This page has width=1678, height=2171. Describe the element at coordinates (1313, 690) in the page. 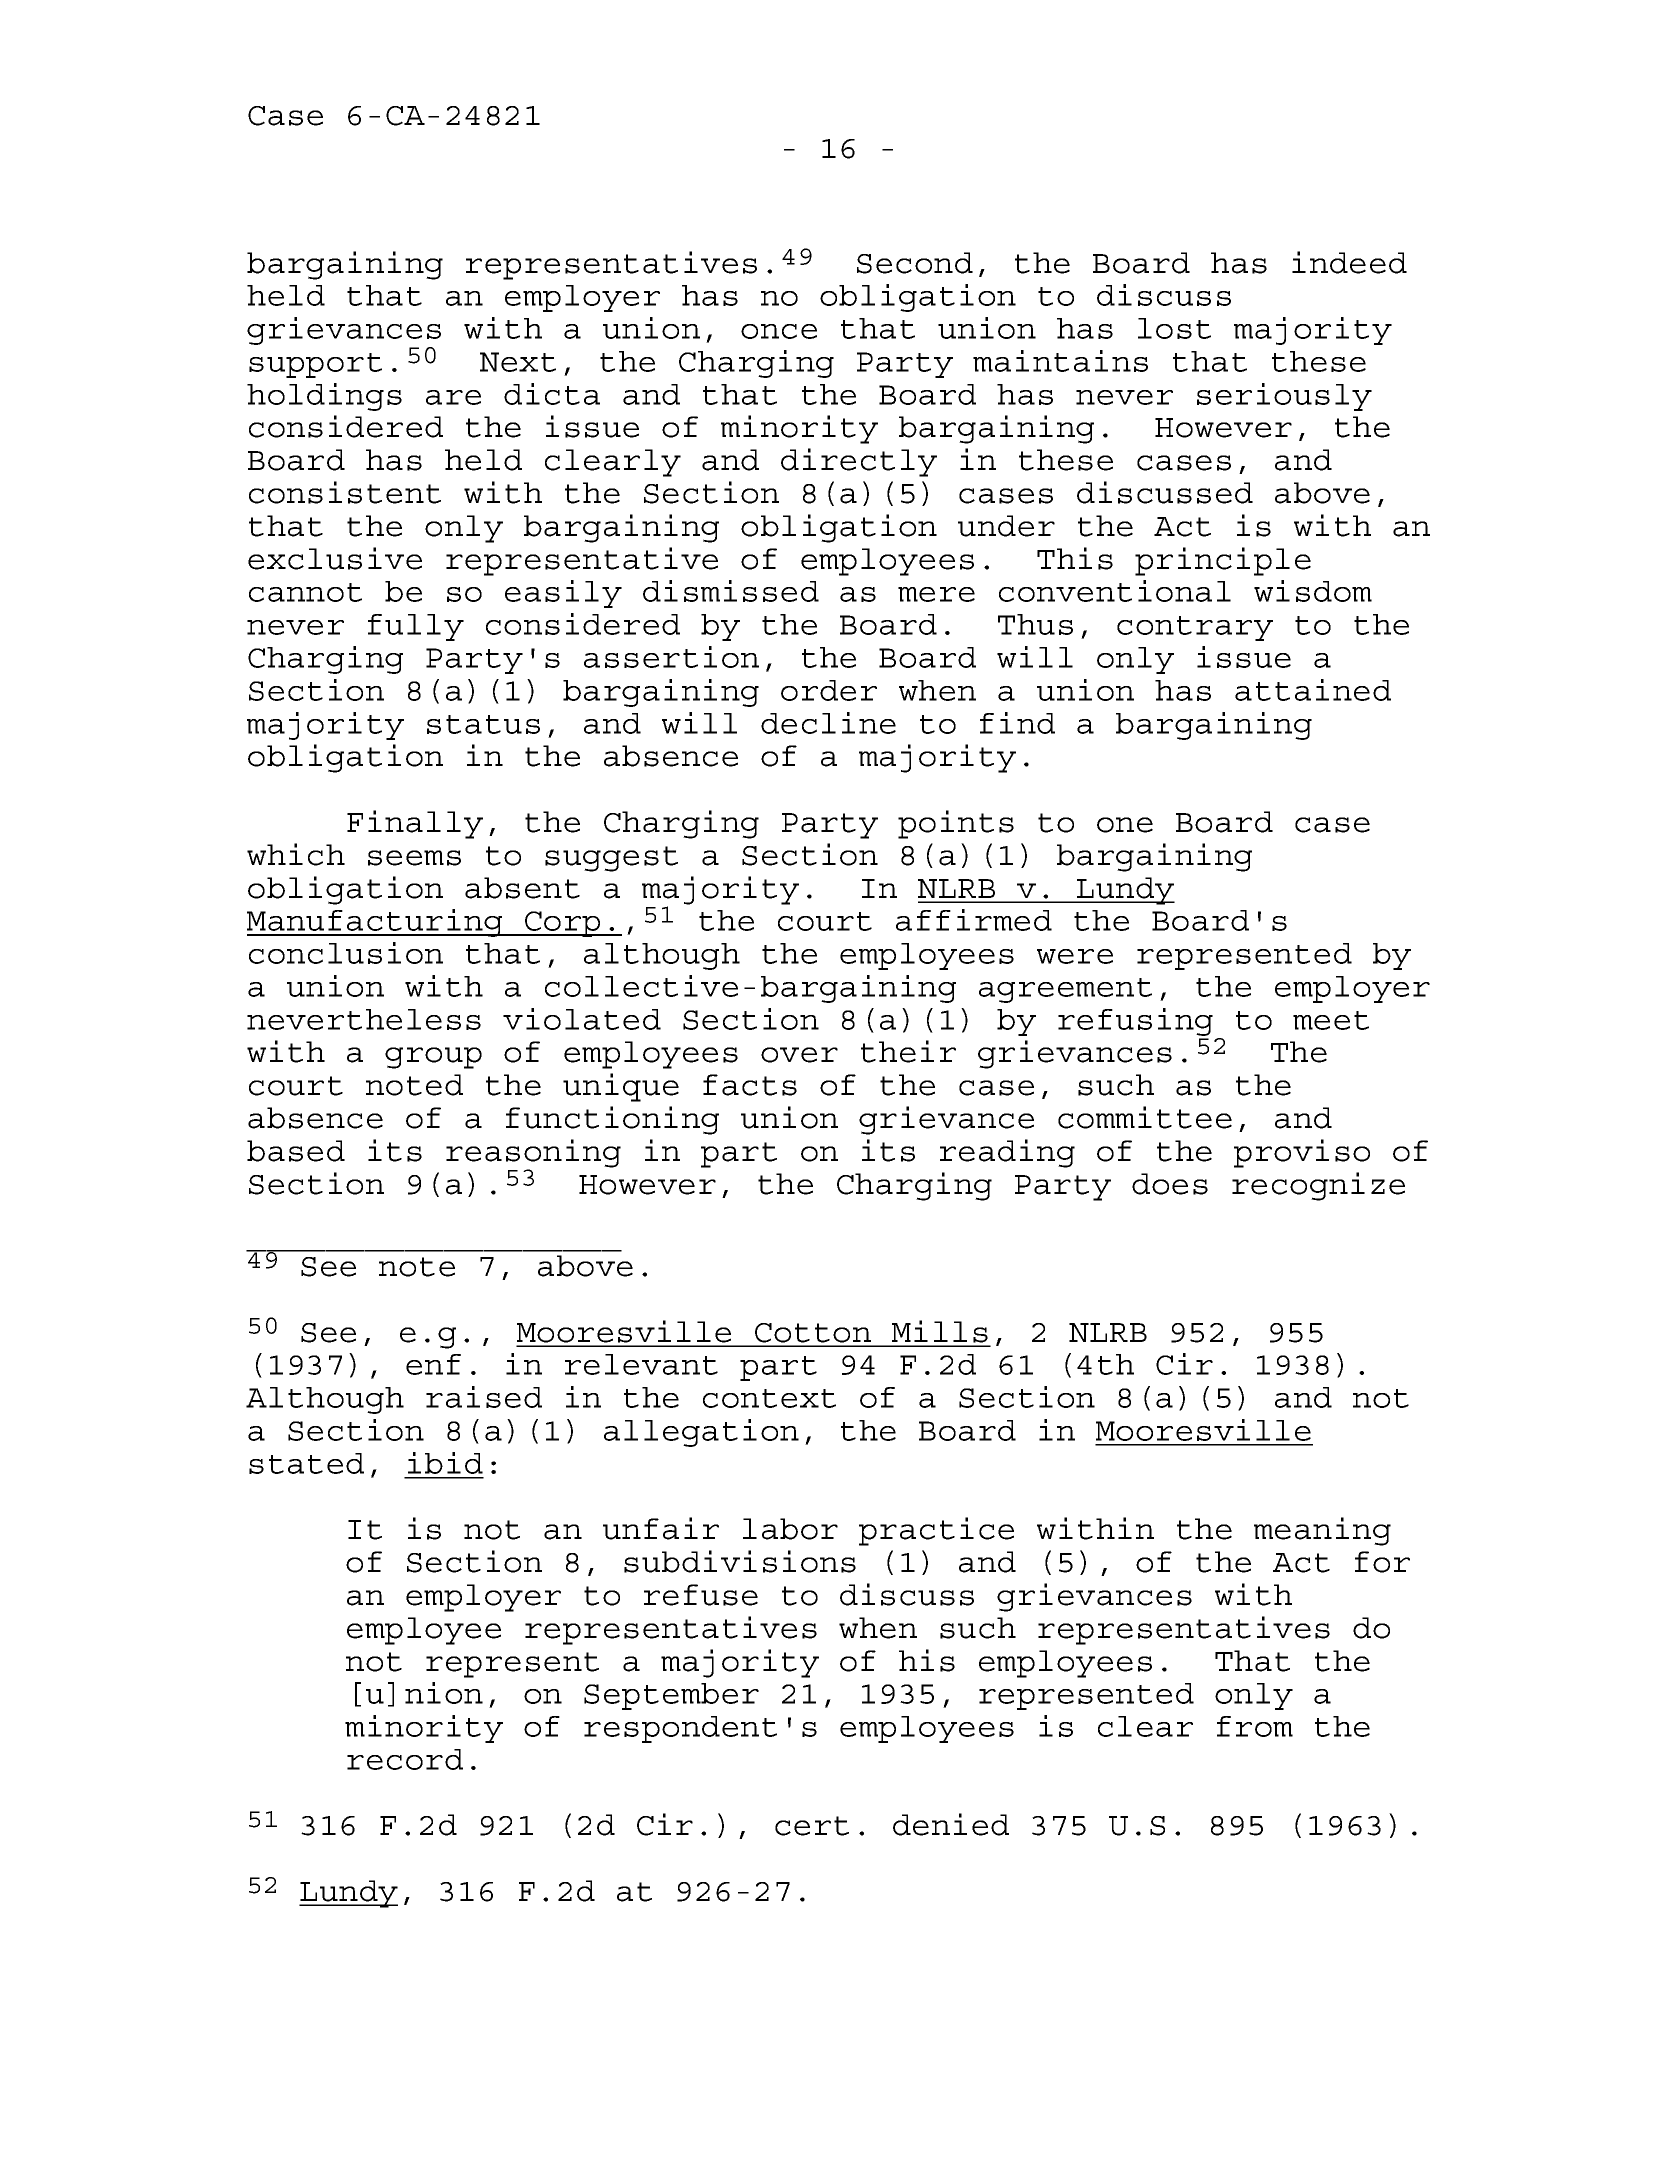

I see `attained` at that location.
